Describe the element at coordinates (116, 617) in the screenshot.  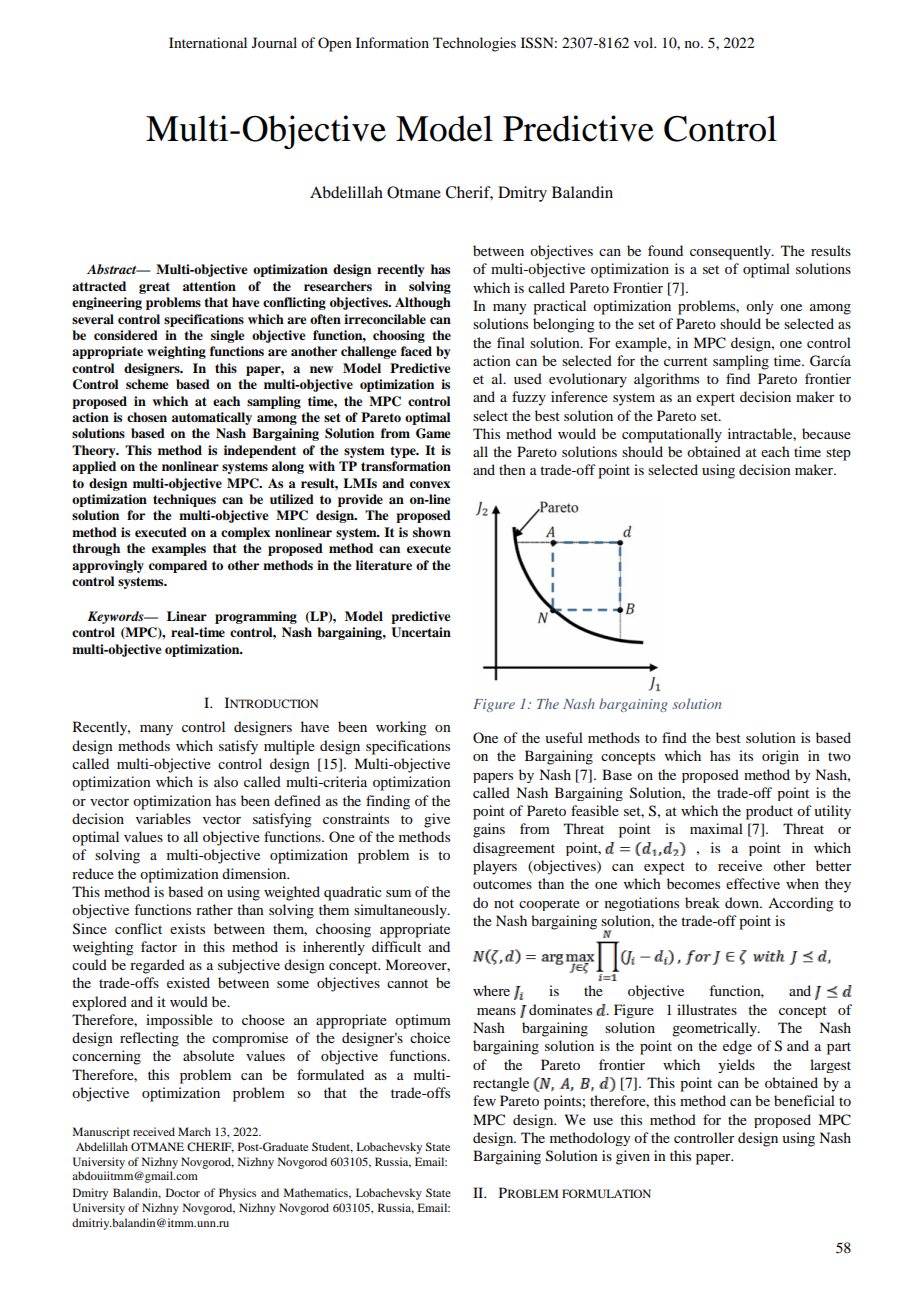
I see `Keywords` at that location.
